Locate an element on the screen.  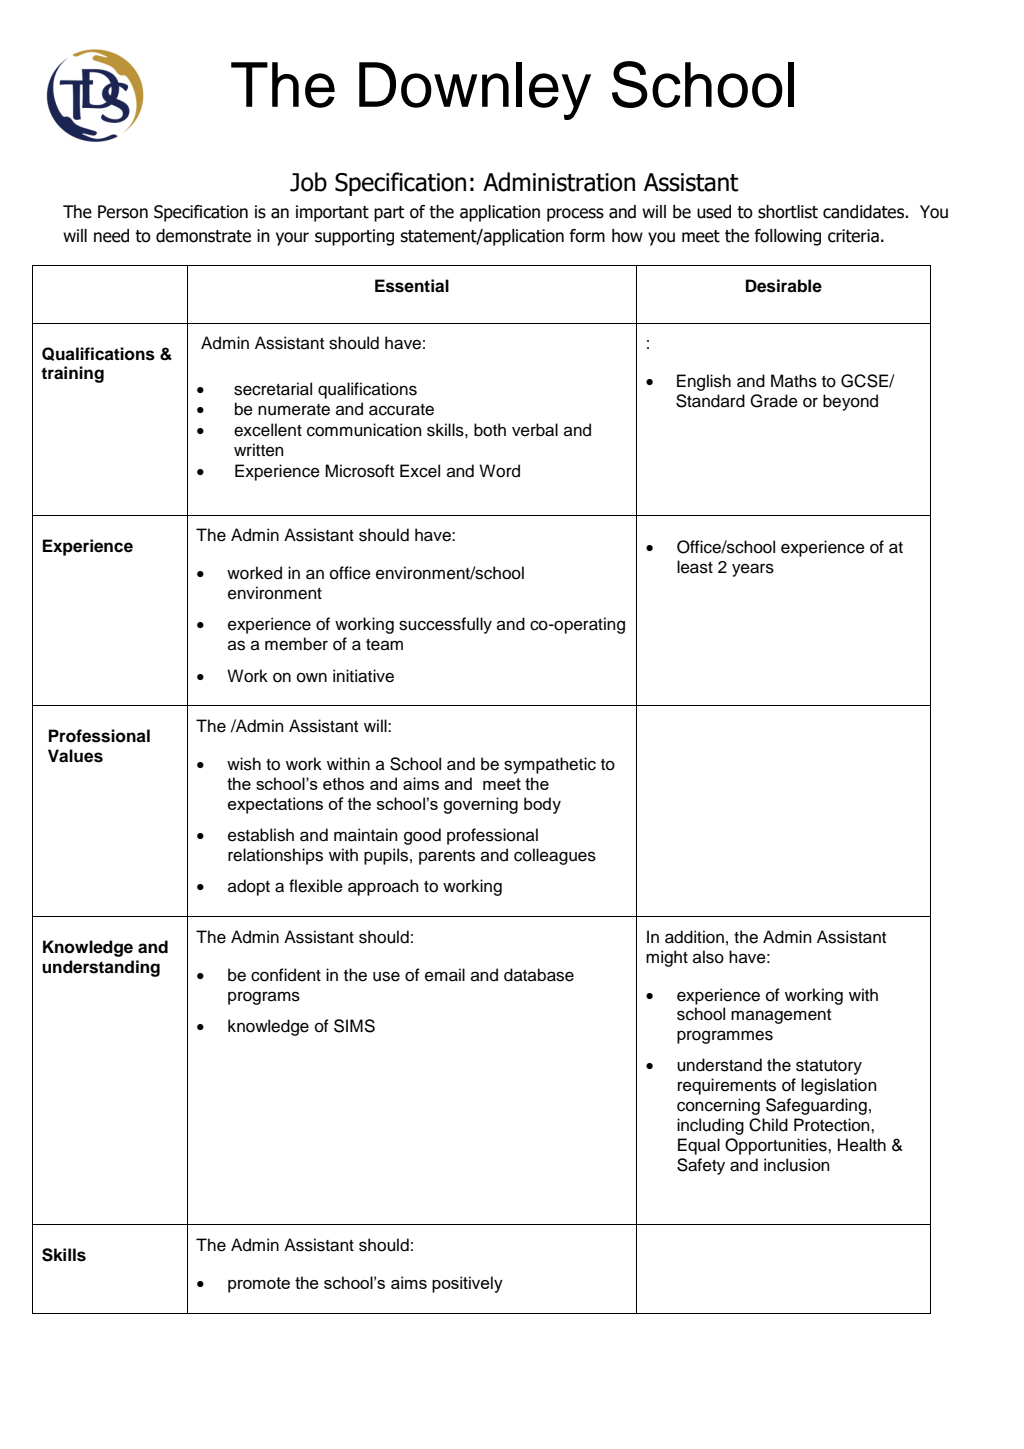
part is located at coordinates (389, 214).
